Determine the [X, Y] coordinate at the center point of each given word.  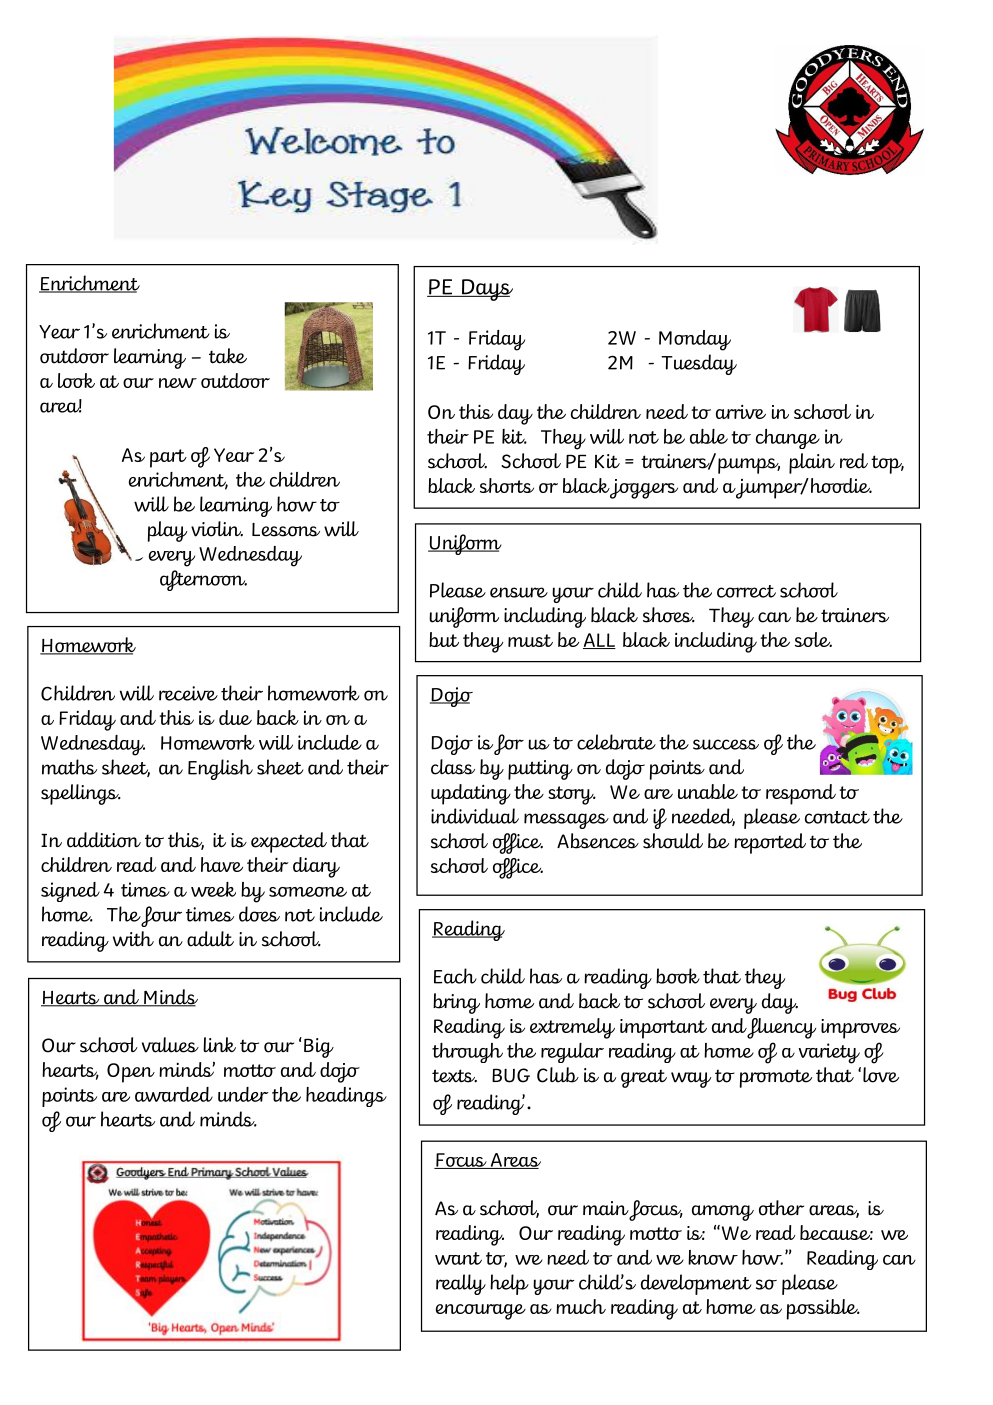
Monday [695, 340]
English [220, 769]
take [228, 356]
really [461, 1284]
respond [801, 794]
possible [823, 1309]
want [458, 1258]
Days [486, 290]
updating [471, 794]
